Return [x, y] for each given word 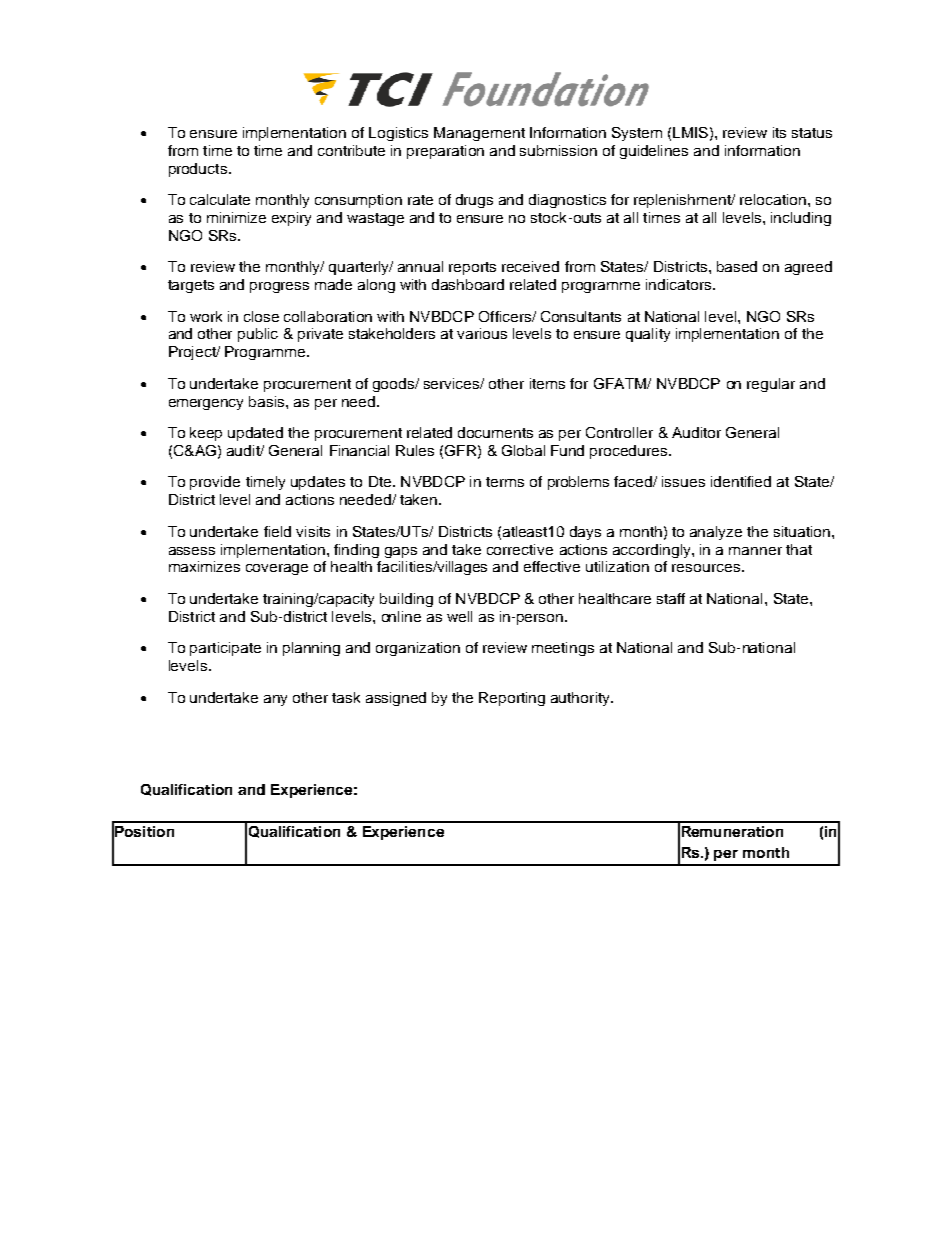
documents [495, 432]
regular [771, 385]
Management [479, 134]
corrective [520, 549]
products [198, 170]
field [277, 531]
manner [755, 551]
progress [279, 287]
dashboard [468, 284]
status [812, 133]
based [737, 266]
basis [268, 401]
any [275, 700]
